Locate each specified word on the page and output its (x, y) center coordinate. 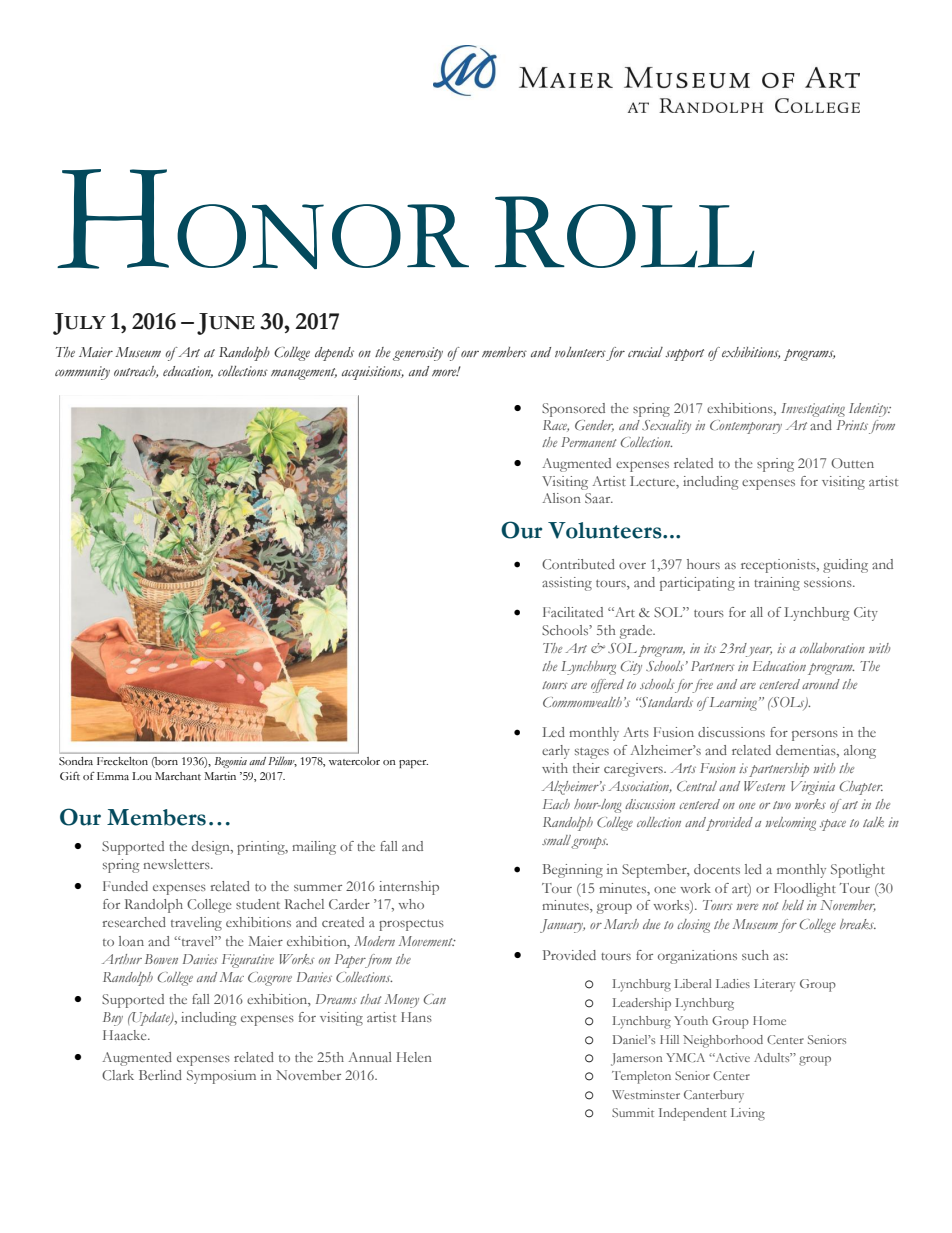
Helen (414, 1057)
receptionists (779, 566)
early (556, 752)
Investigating (813, 410)
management (304, 374)
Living (748, 1114)
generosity (418, 354)
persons (815, 735)
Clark (118, 1075)
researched (134, 922)
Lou (142, 776)
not (770, 906)
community (82, 373)
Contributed (578, 564)
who (411, 904)
